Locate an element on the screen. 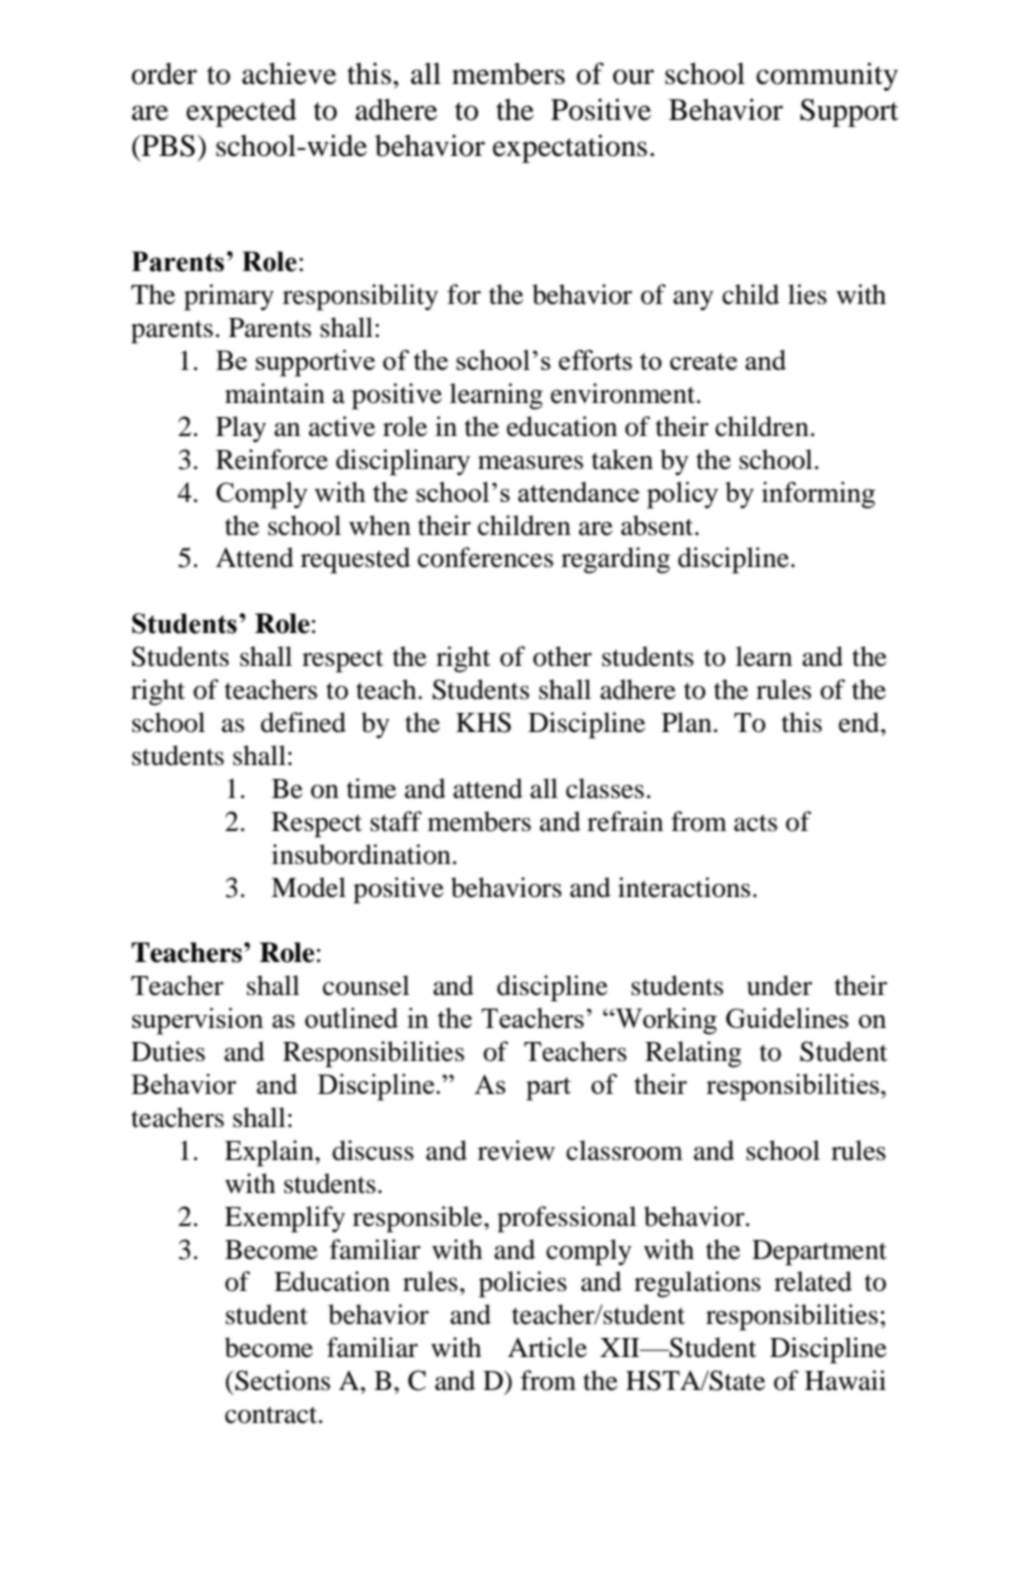 This screenshot has width=1030, height=1592. Sections is located at coordinates (282, 1380).
